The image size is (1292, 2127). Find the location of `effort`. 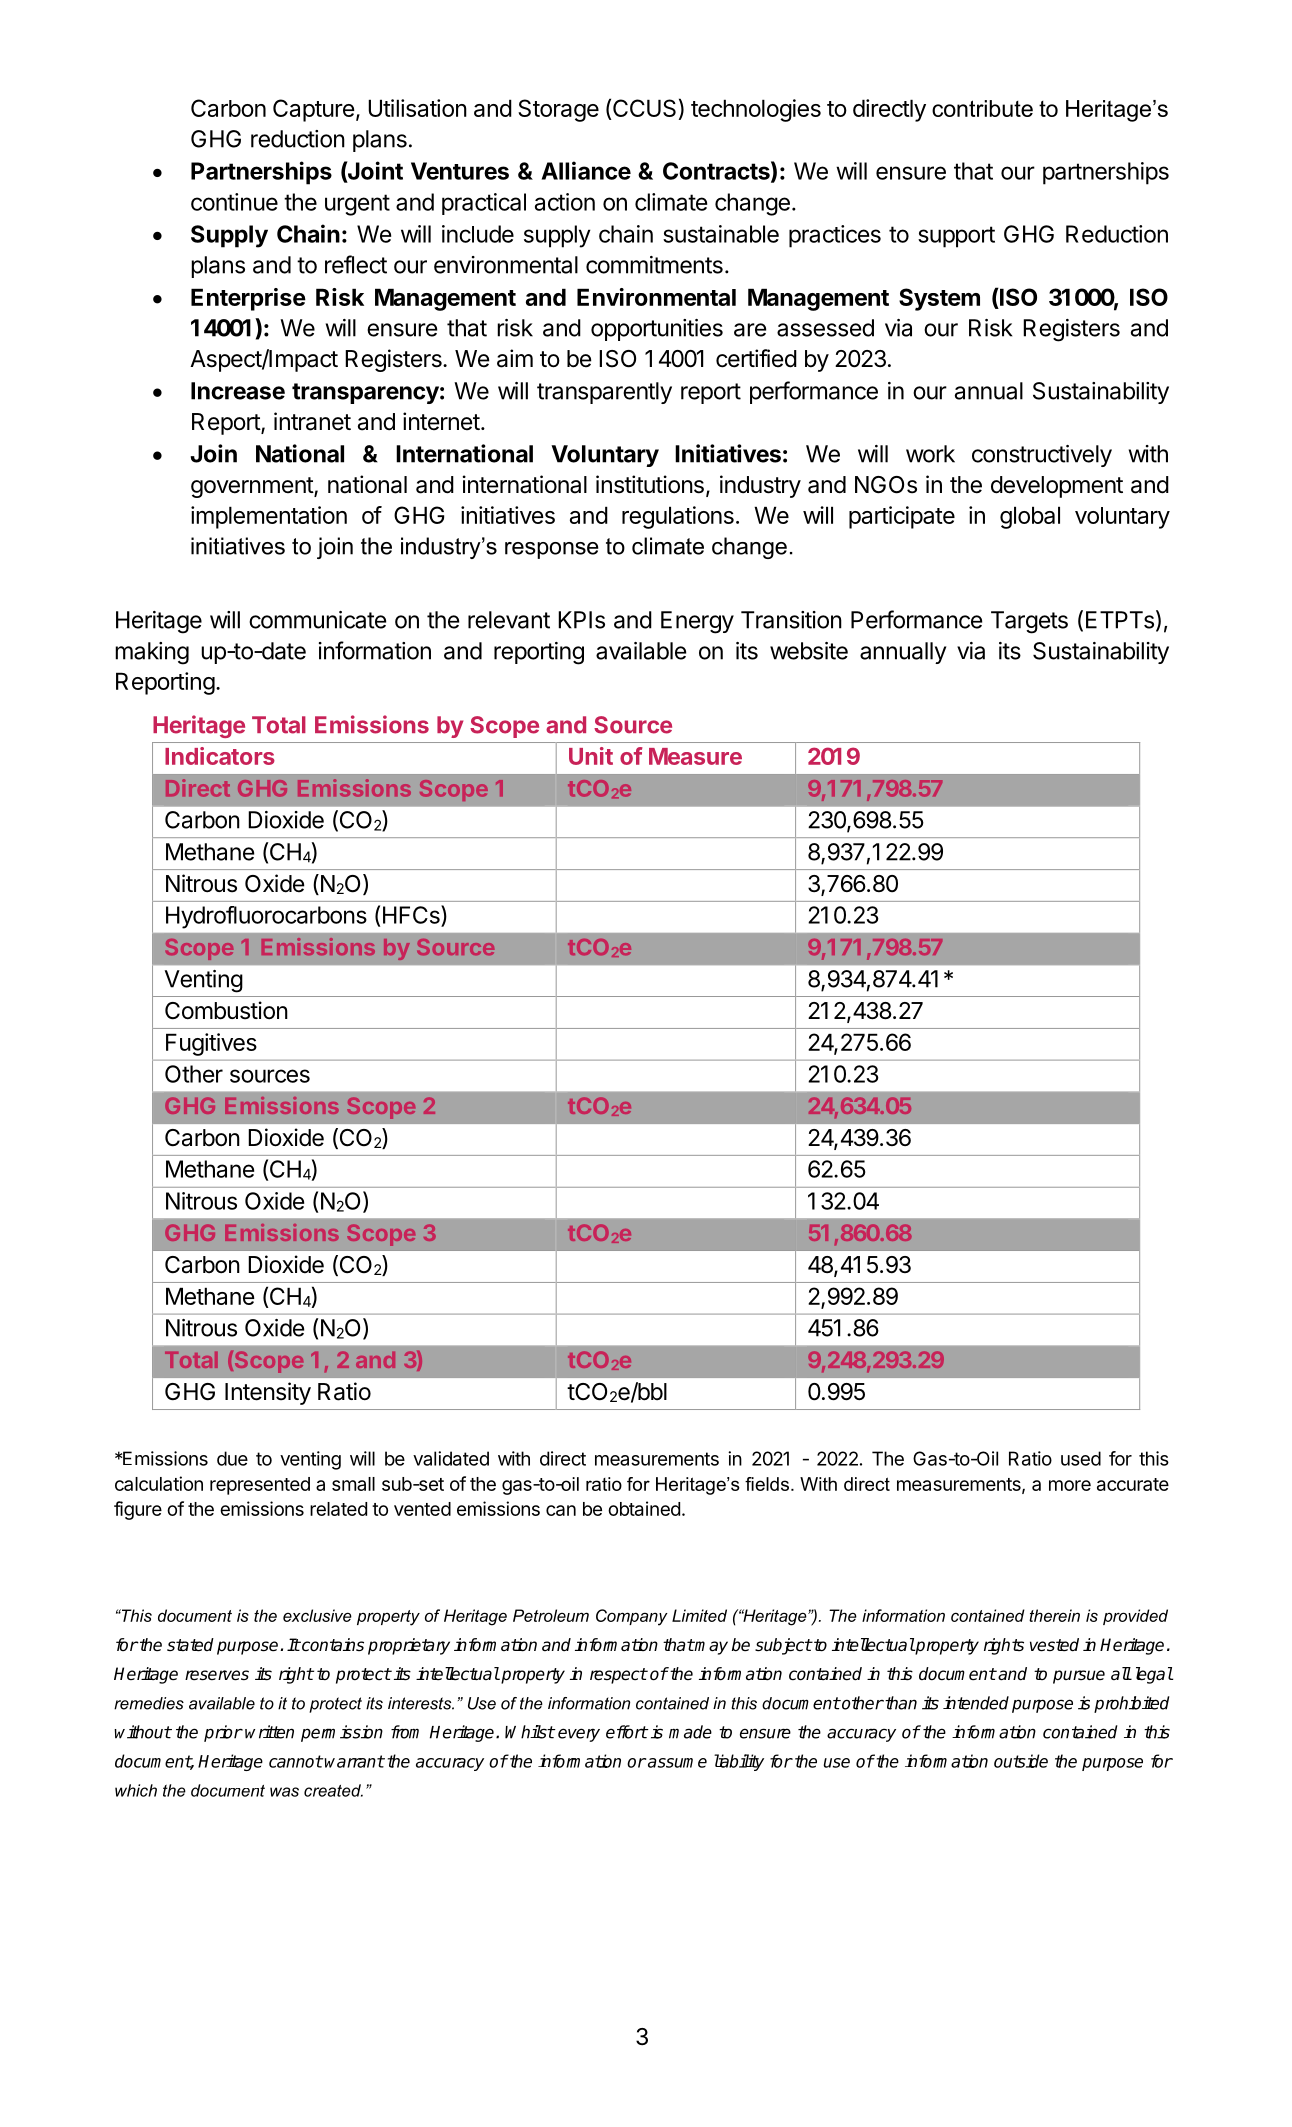

effort is located at coordinates (627, 1732).
